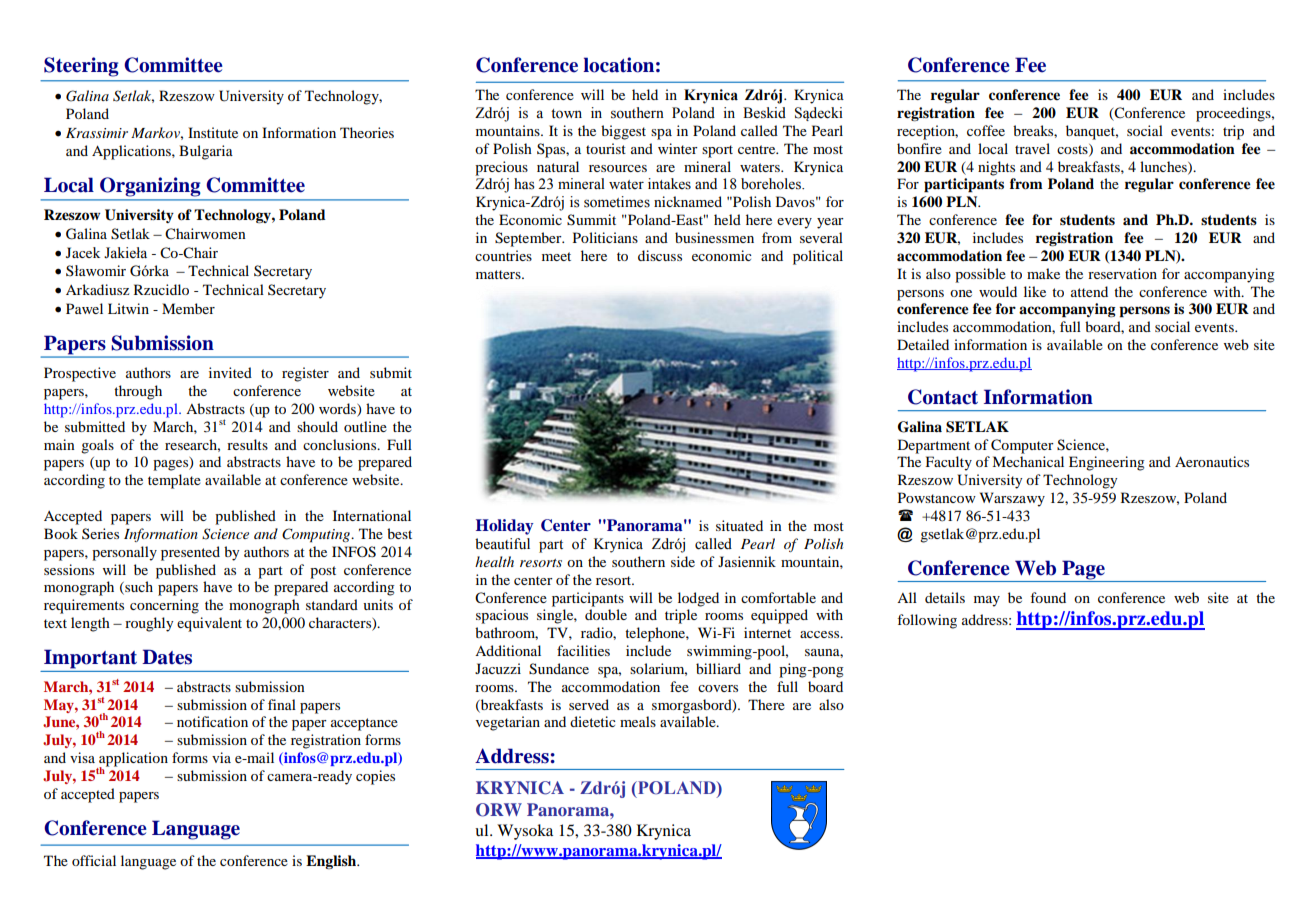  Describe the element at coordinates (566, 114) in the image. I see `town` at that location.
